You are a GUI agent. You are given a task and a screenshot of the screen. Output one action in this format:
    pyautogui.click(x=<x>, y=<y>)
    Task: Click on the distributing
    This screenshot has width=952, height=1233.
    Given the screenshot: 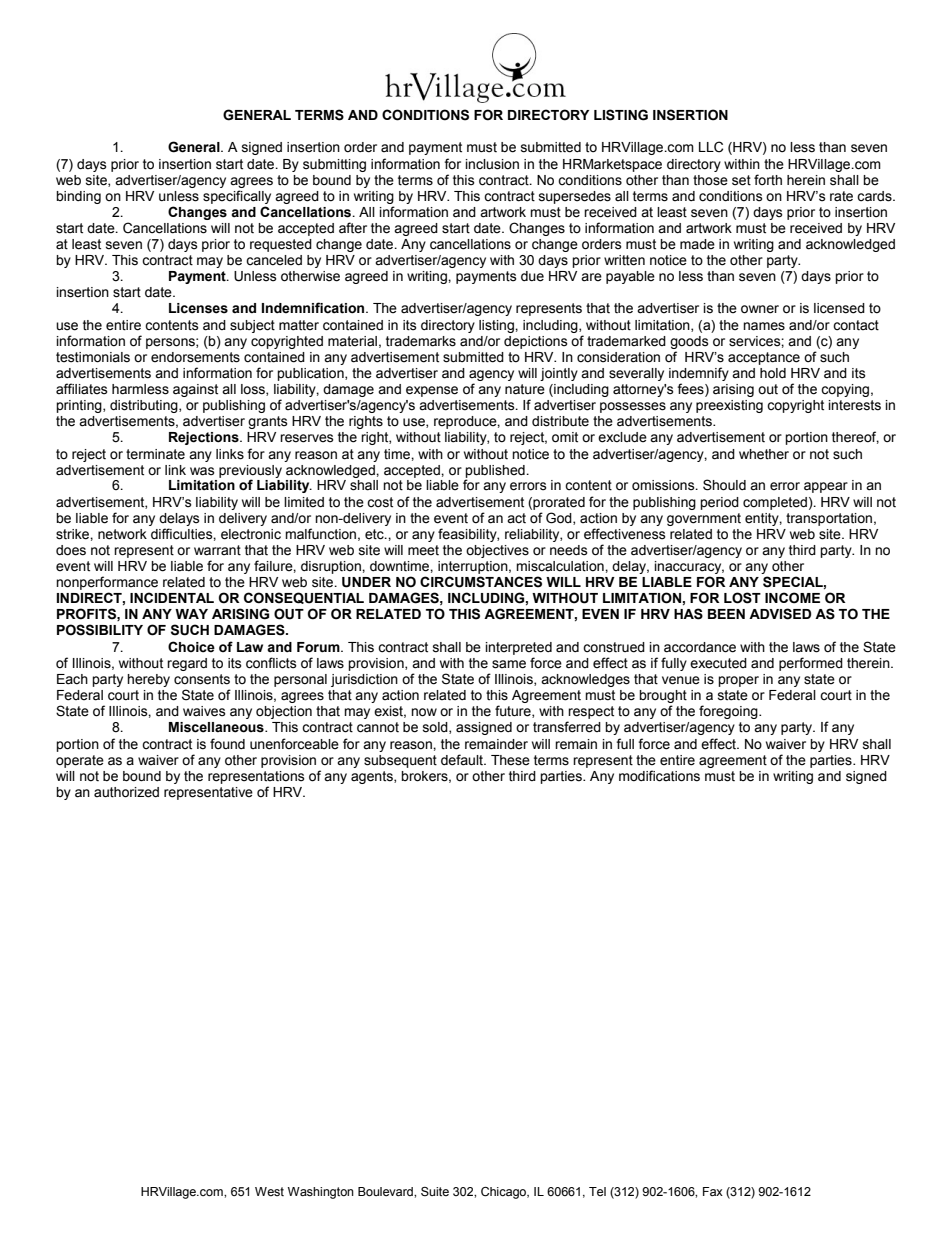 What is the action you would take?
    pyautogui.click(x=145, y=406)
